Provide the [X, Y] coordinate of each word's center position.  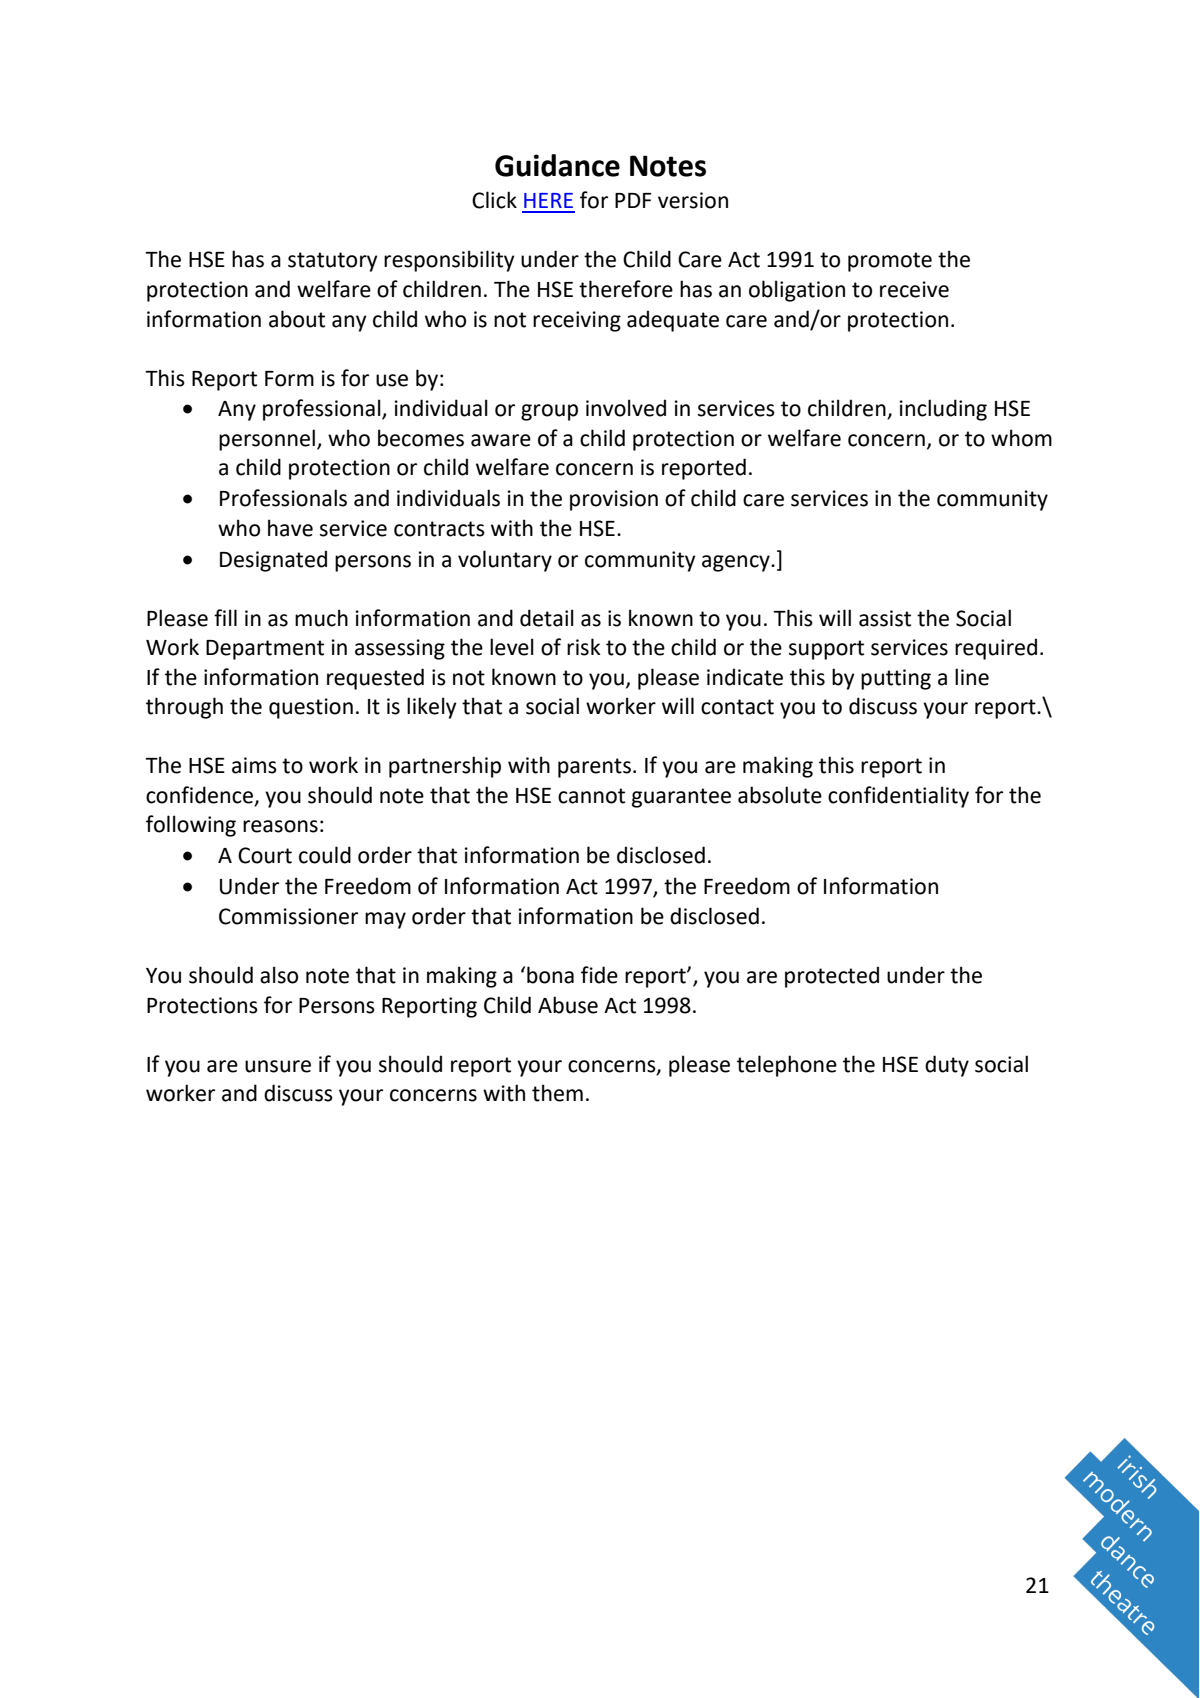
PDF [633, 200]
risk [584, 647]
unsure [278, 1066]
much [321, 618]
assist [885, 618]
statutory [333, 262]
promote [890, 262]
